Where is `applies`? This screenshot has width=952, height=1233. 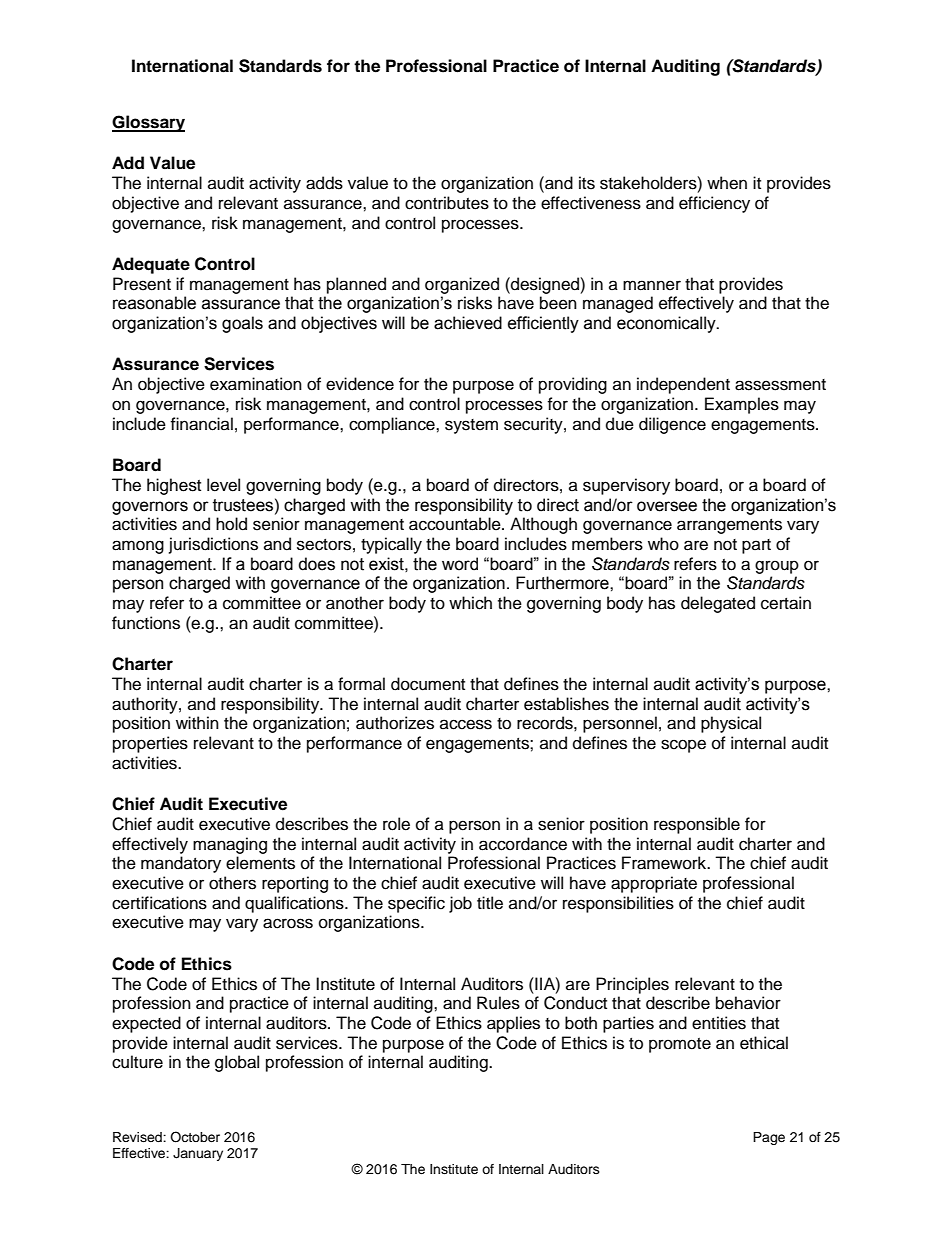
applies is located at coordinates (513, 1024).
